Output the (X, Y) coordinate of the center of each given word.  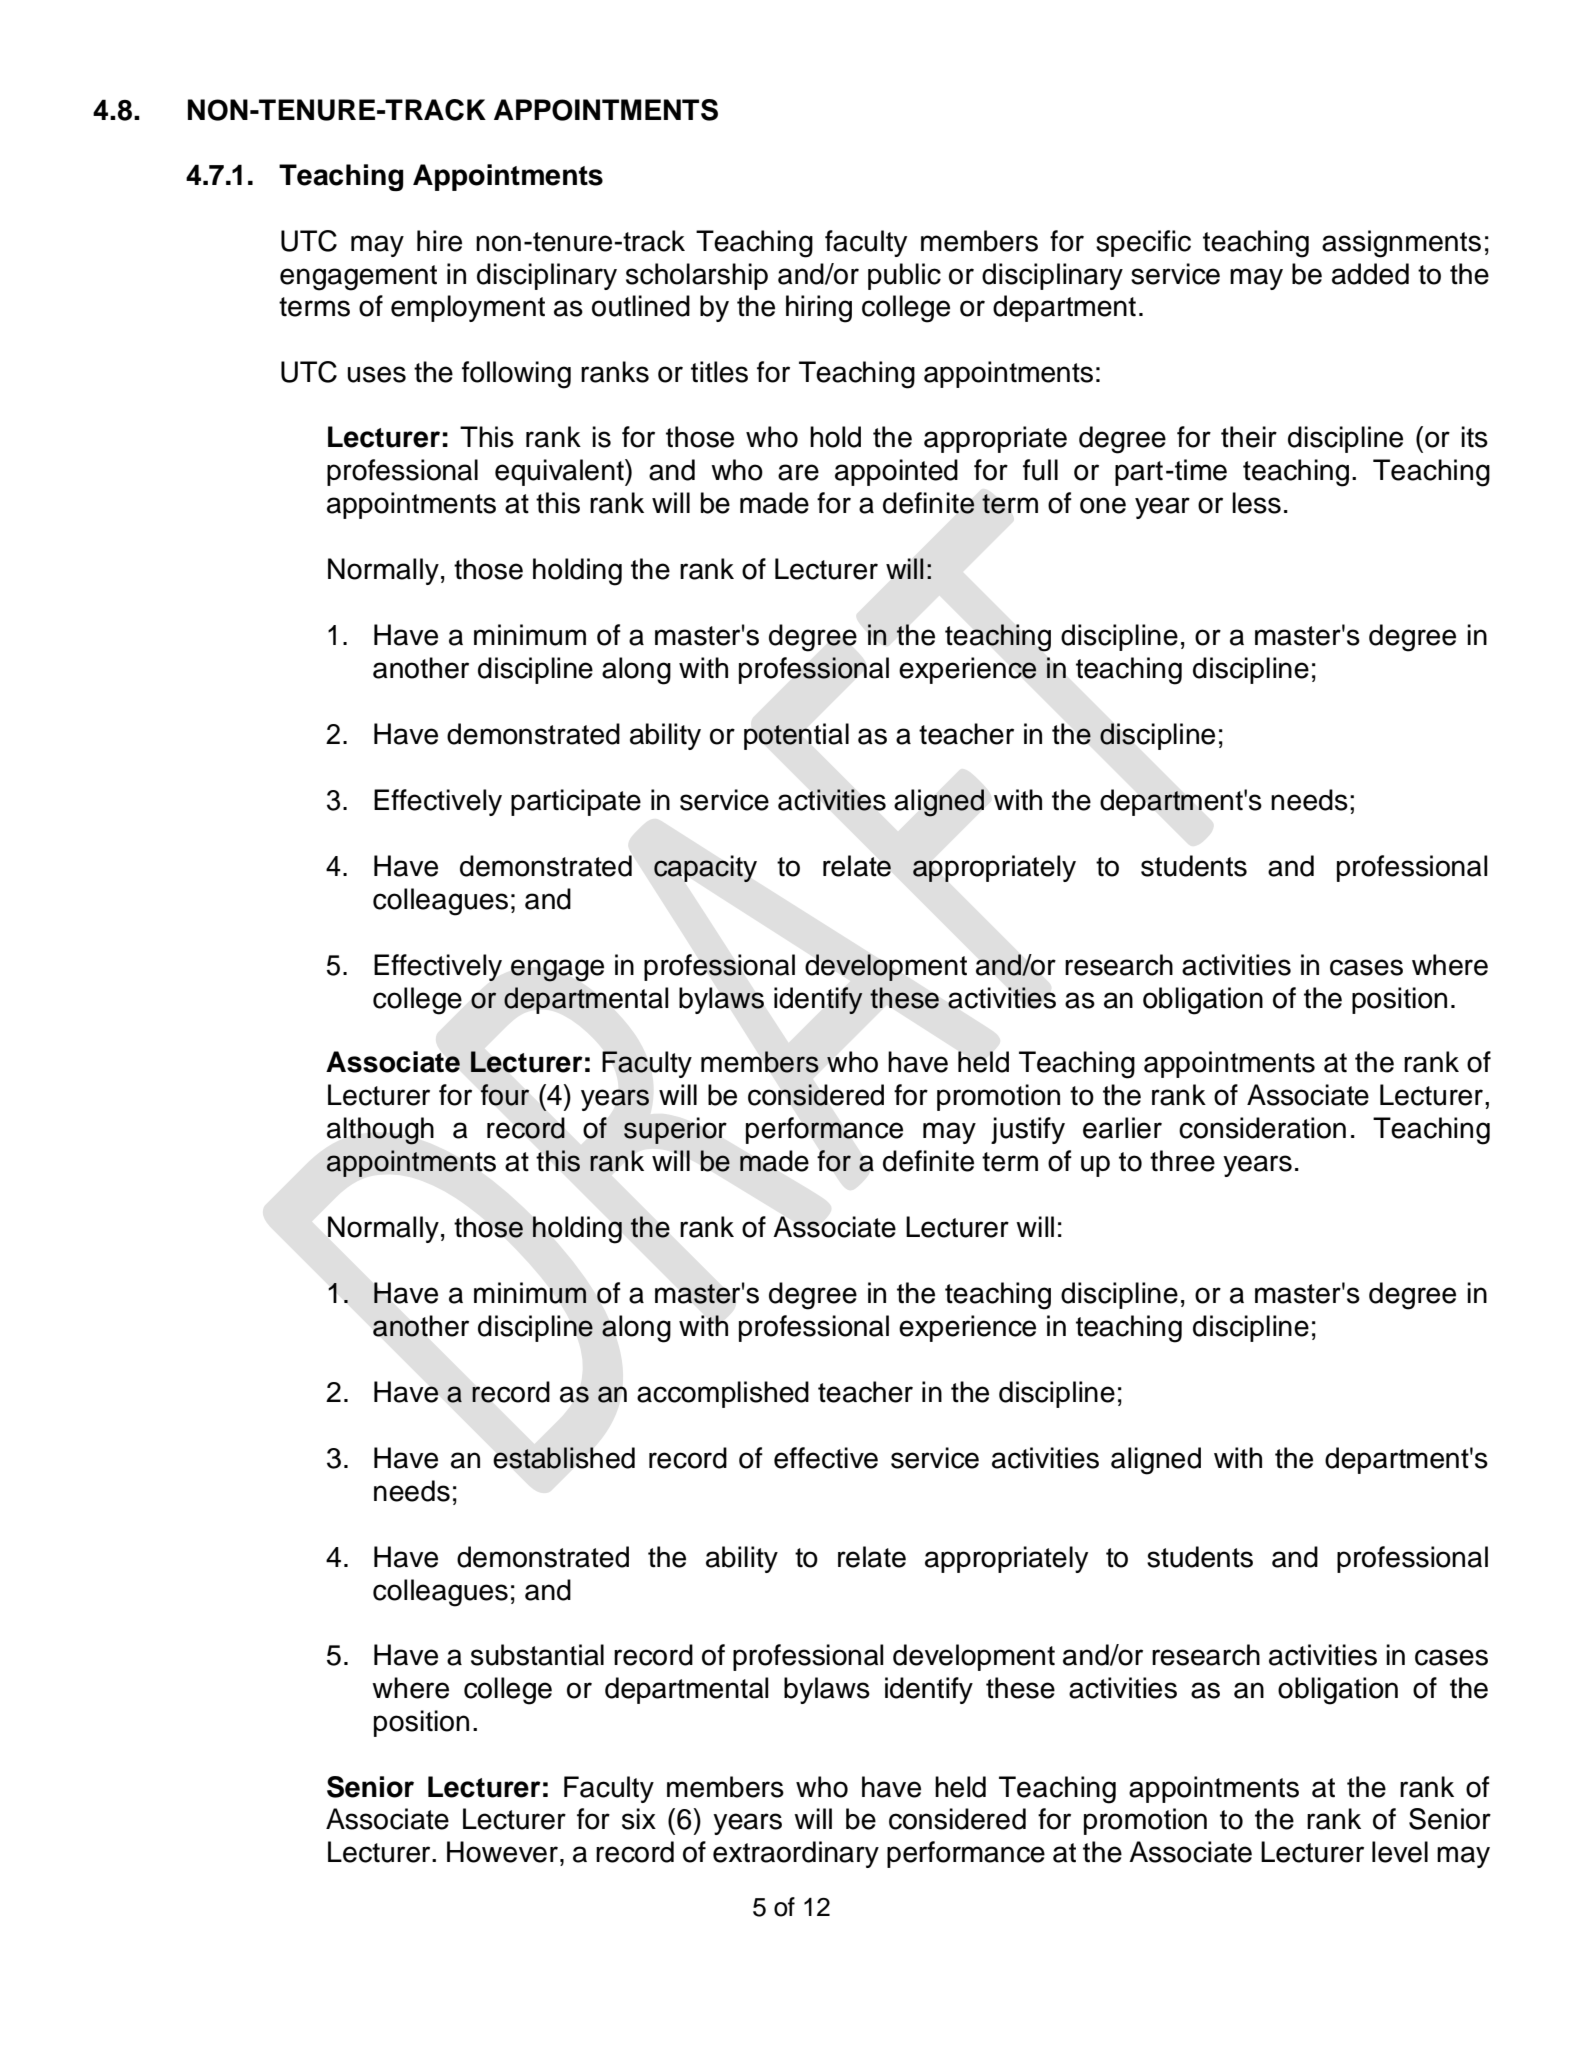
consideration (1262, 1128)
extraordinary (796, 1854)
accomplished (723, 1394)
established (564, 1458)
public (904, 276)
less (1256, 503)
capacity (705, 868)
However (502, 1852)
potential (796, 736)
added (1370, 274)
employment (468, 308)
